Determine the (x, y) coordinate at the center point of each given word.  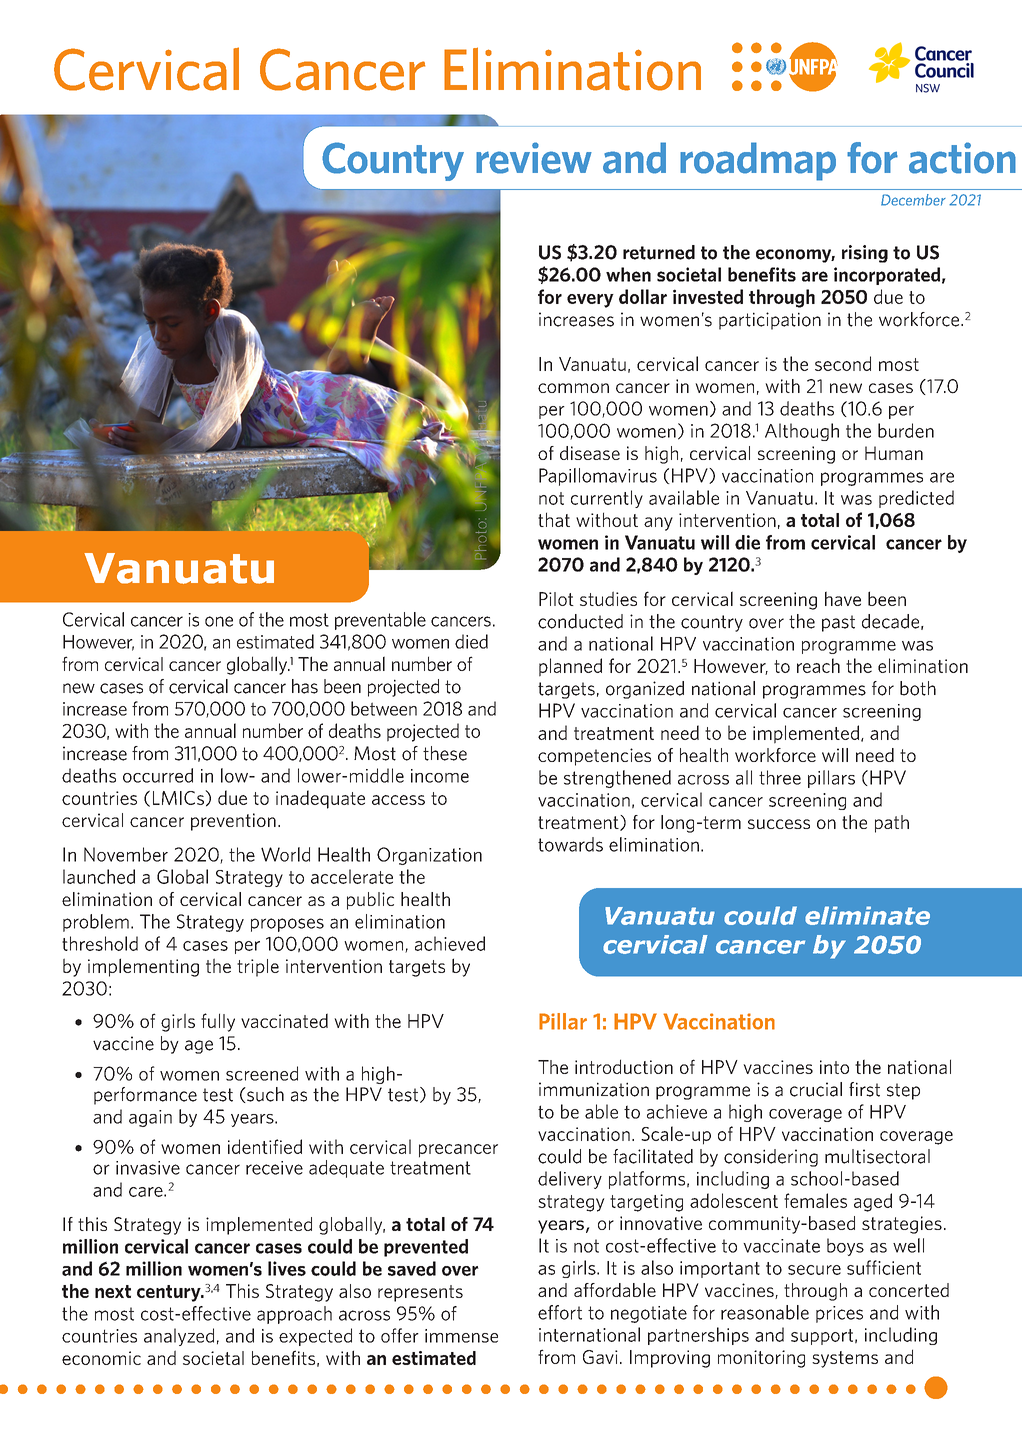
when (628, 274)
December (913, 200)
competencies (594, 757)
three (780, 777)
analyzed (179, 1337)
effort (560, 1312)
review (534, 158)
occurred (158, 775)
